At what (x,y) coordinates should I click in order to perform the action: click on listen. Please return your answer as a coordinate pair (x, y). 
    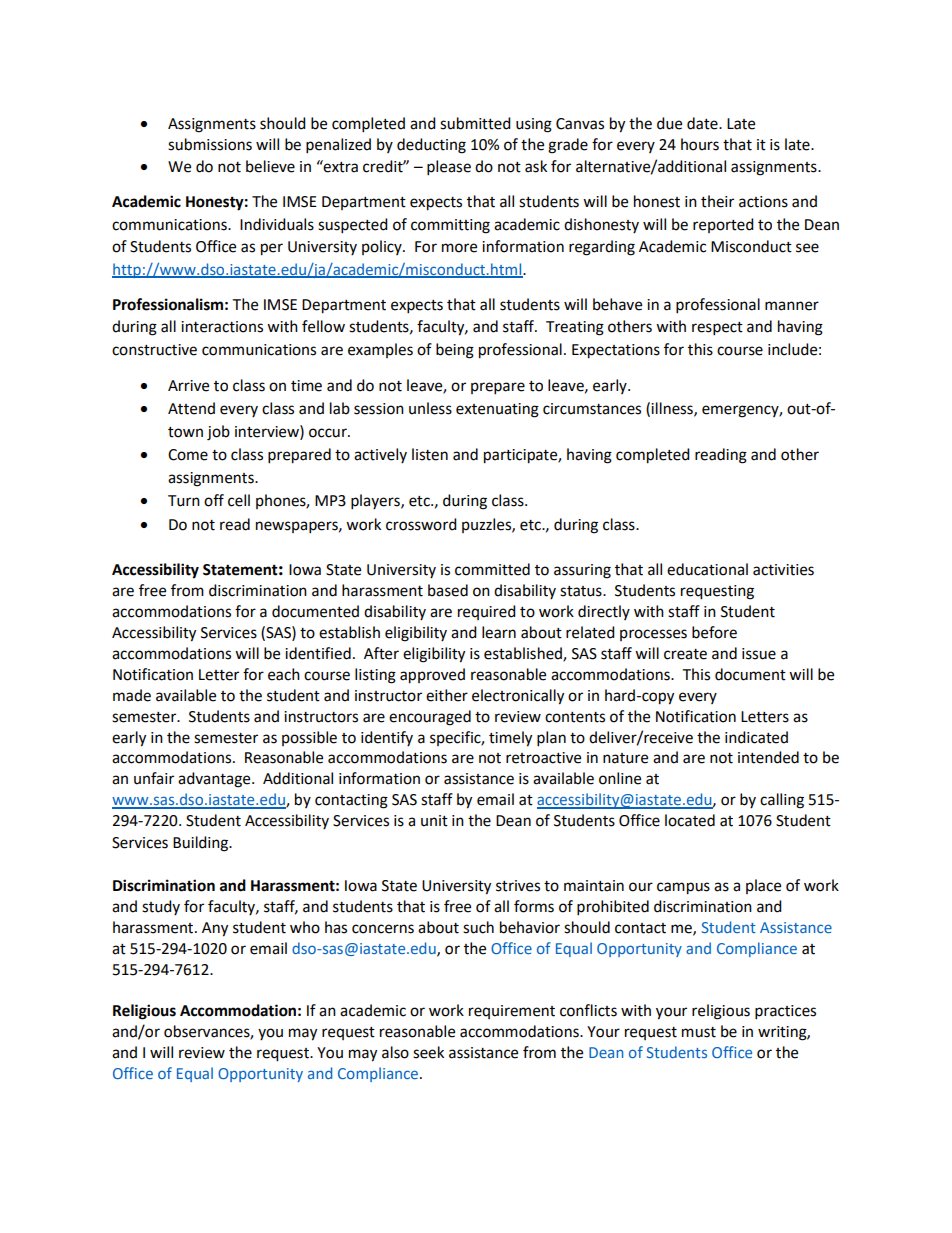
    Looking at the image, I should click on (430, 454).
